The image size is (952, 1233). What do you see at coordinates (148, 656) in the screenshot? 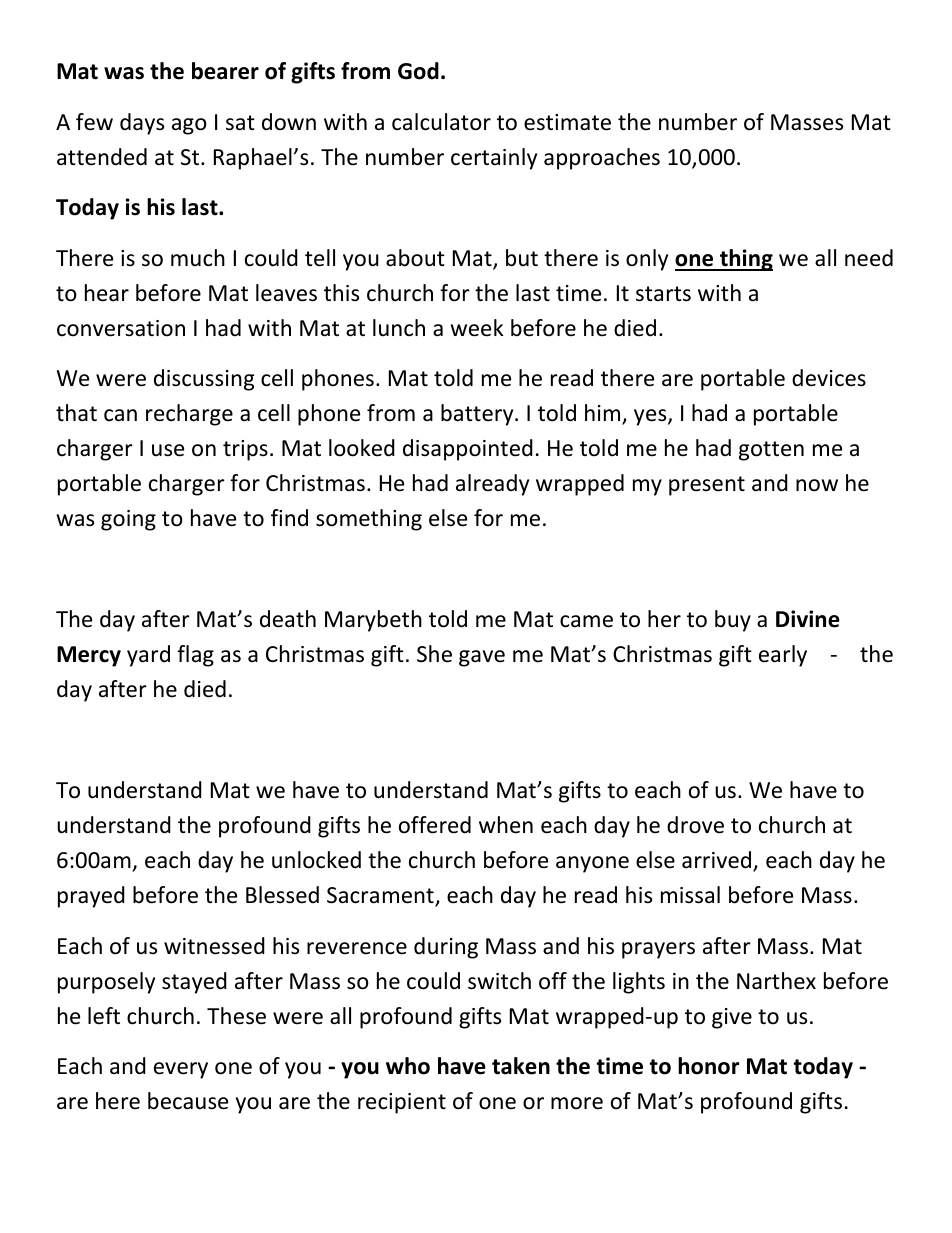
I see `yard` at bounding box center [148, 656].
